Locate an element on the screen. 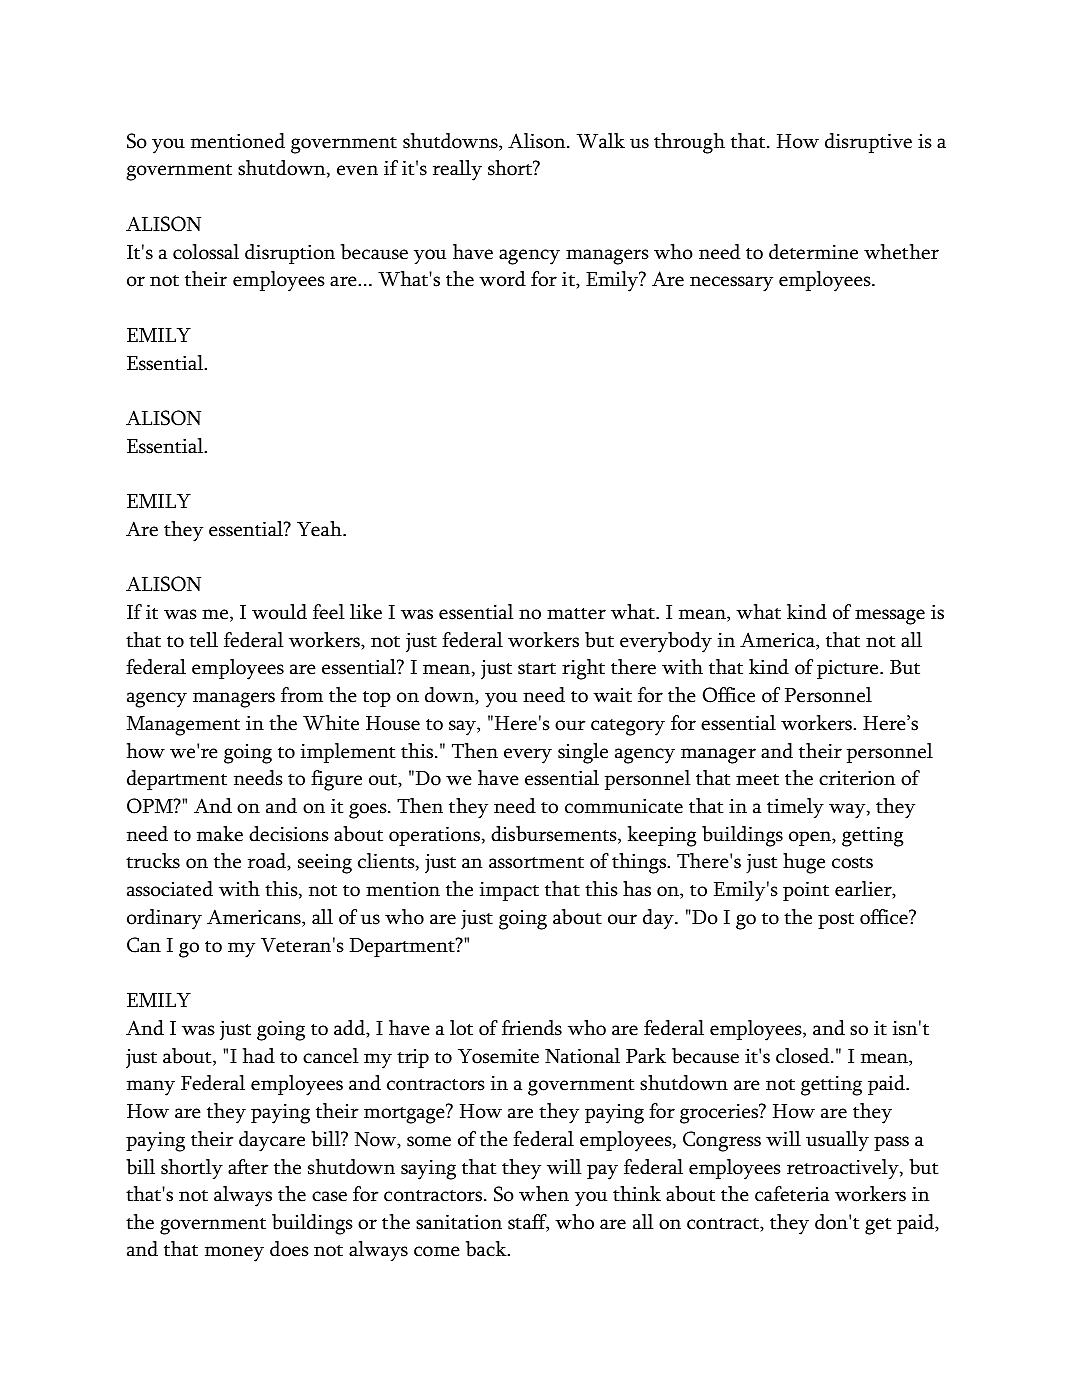 This screenshot has height=1389, width=1073. really is located at coordinates (457, 170).
